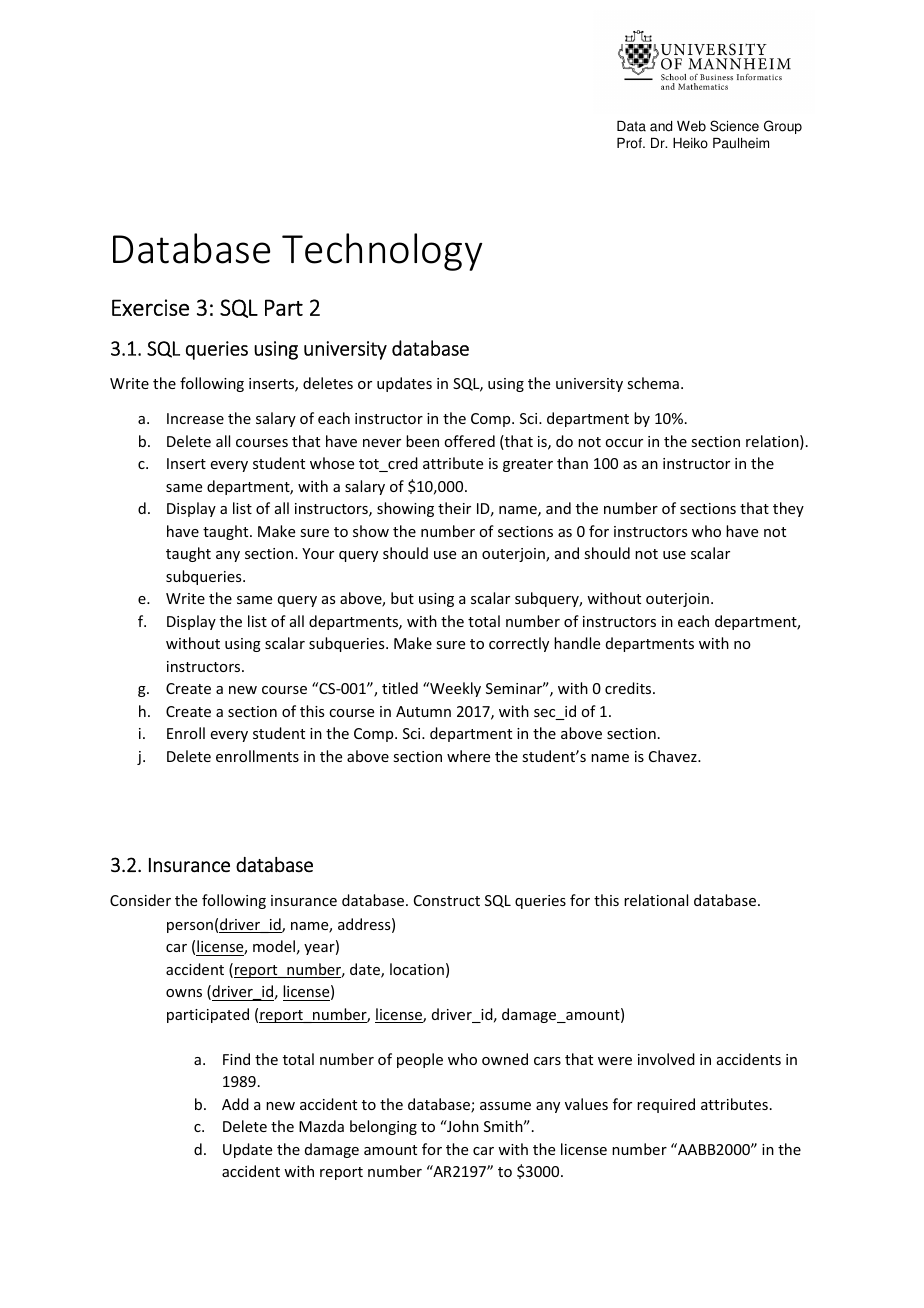  What do you see at coordinates (690, 143) in the screenshot?
I see `Heiko` at bounding box center [690, 143].
